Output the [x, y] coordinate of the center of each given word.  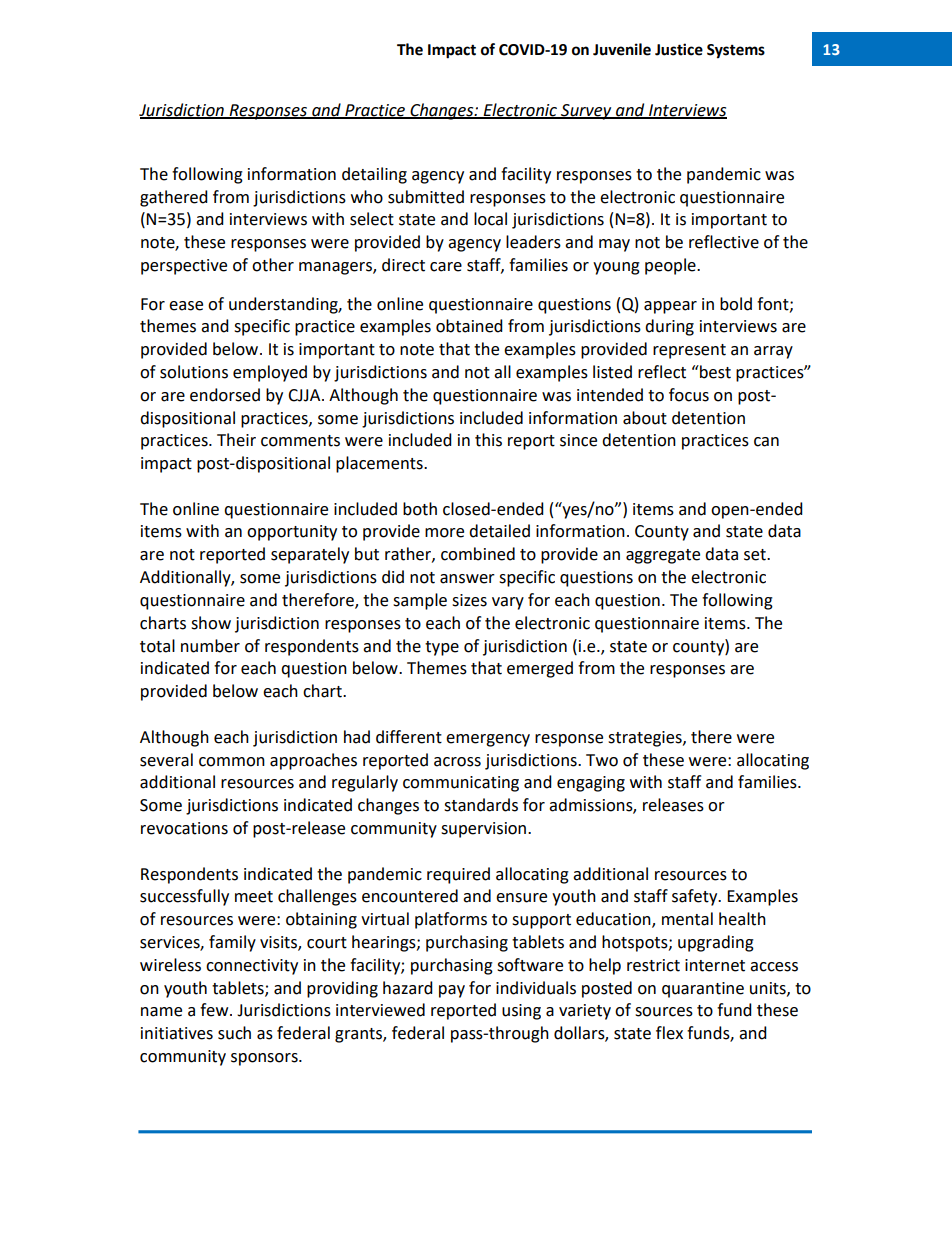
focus [689, 395]
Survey [586, 112]
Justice [679, 49]
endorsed [225, 395]
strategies [646, 739]
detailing [374, 175]
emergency [488, 740]
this [488, 440]
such [234, 1033]
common [232, 762]
